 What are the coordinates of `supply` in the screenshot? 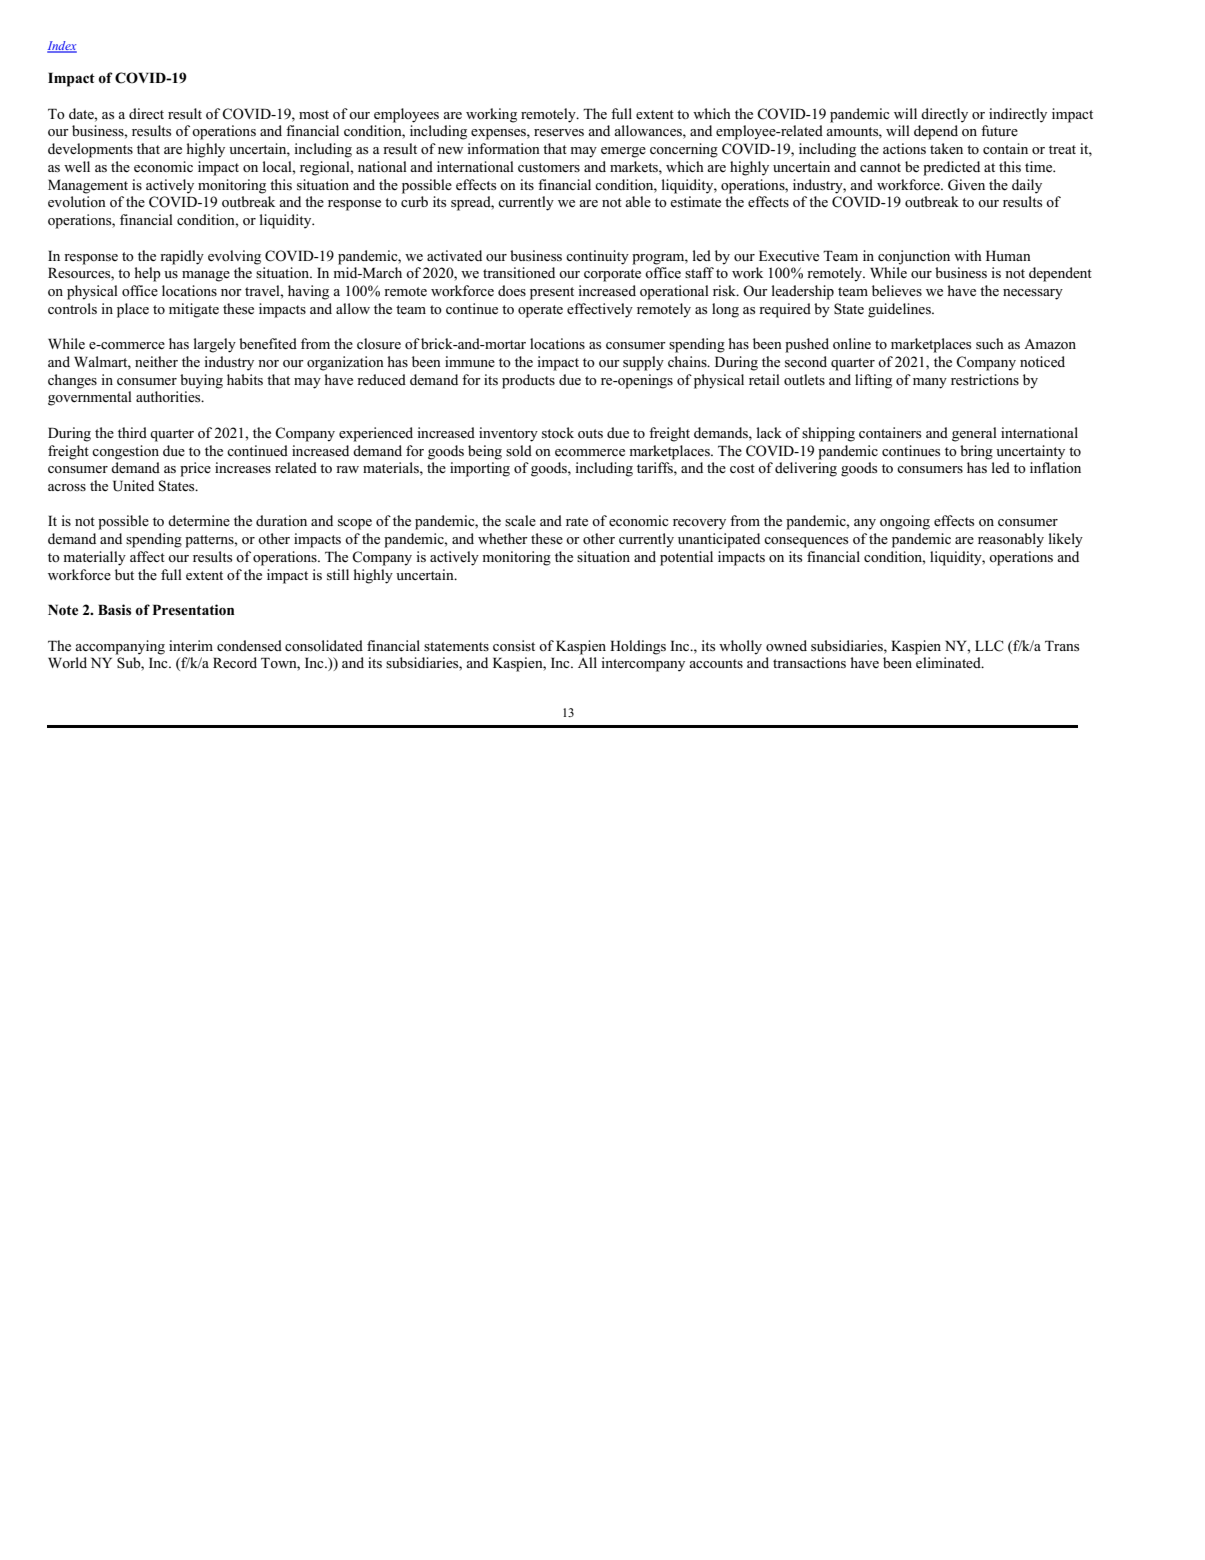 It's located at (643, 363).
